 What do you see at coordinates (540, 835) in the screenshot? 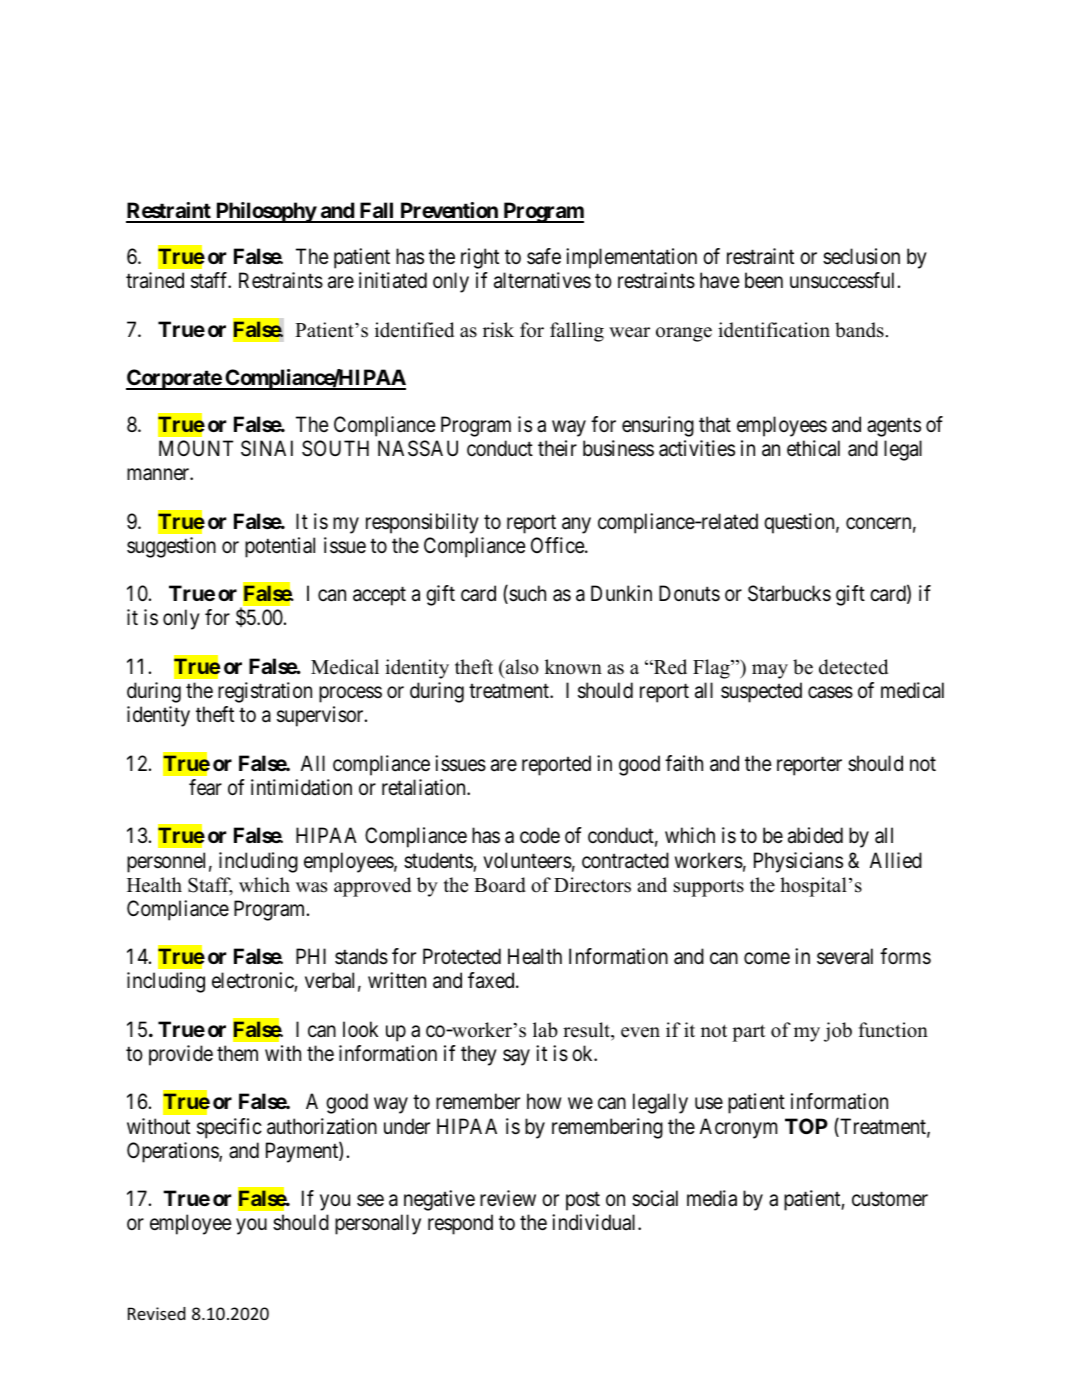
I see `code` at bounding box center [540, 835].
